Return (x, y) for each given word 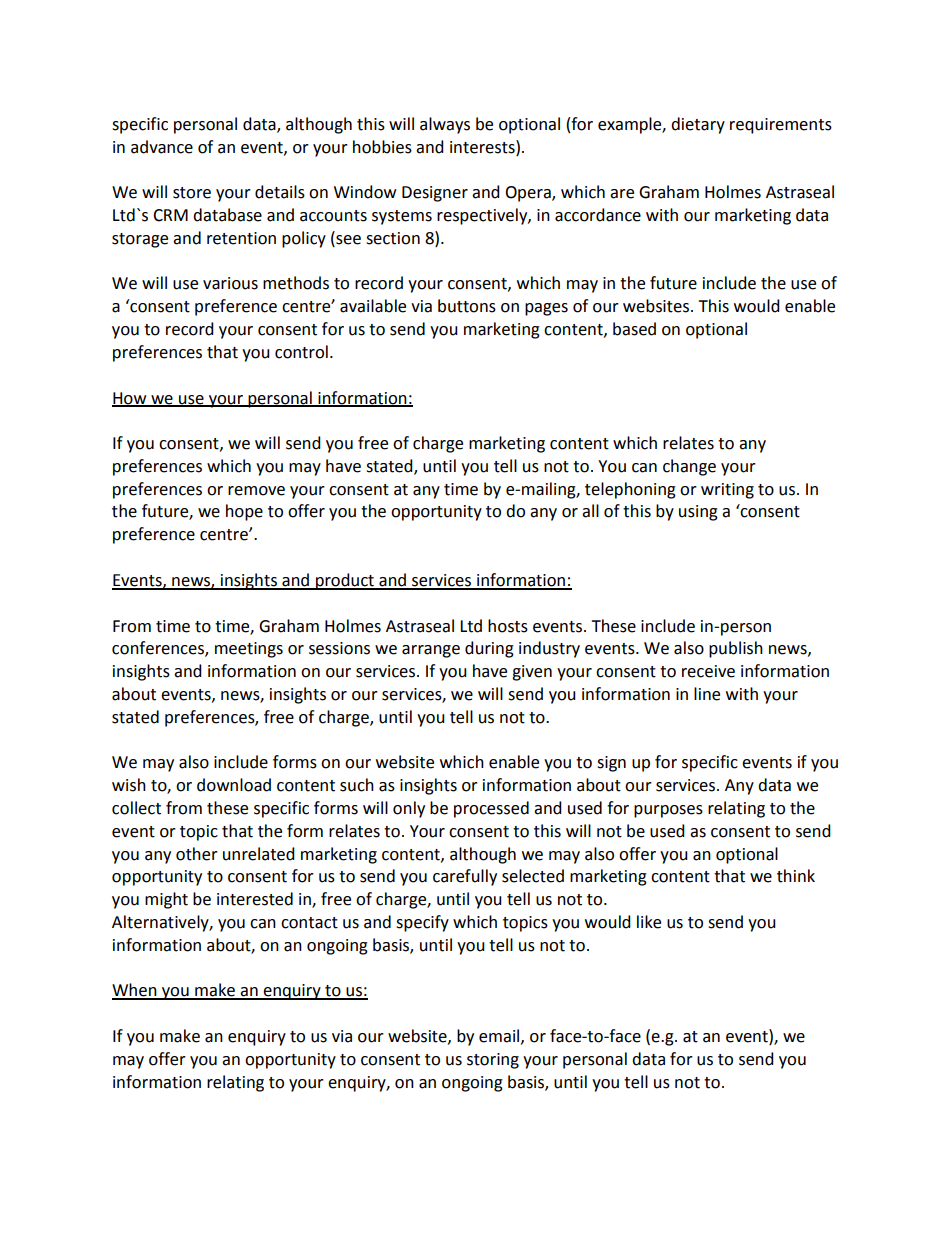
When (135, 991)
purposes (668, 811)
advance (162, 147)
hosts (508, 626)
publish (736, 649)
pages (546, 309)
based (634, 329)
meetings (249, 650)
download (234, 785)
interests (483, 147)
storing (493, 1061)
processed (491, 809)
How (130, 399)
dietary (698, 125)
